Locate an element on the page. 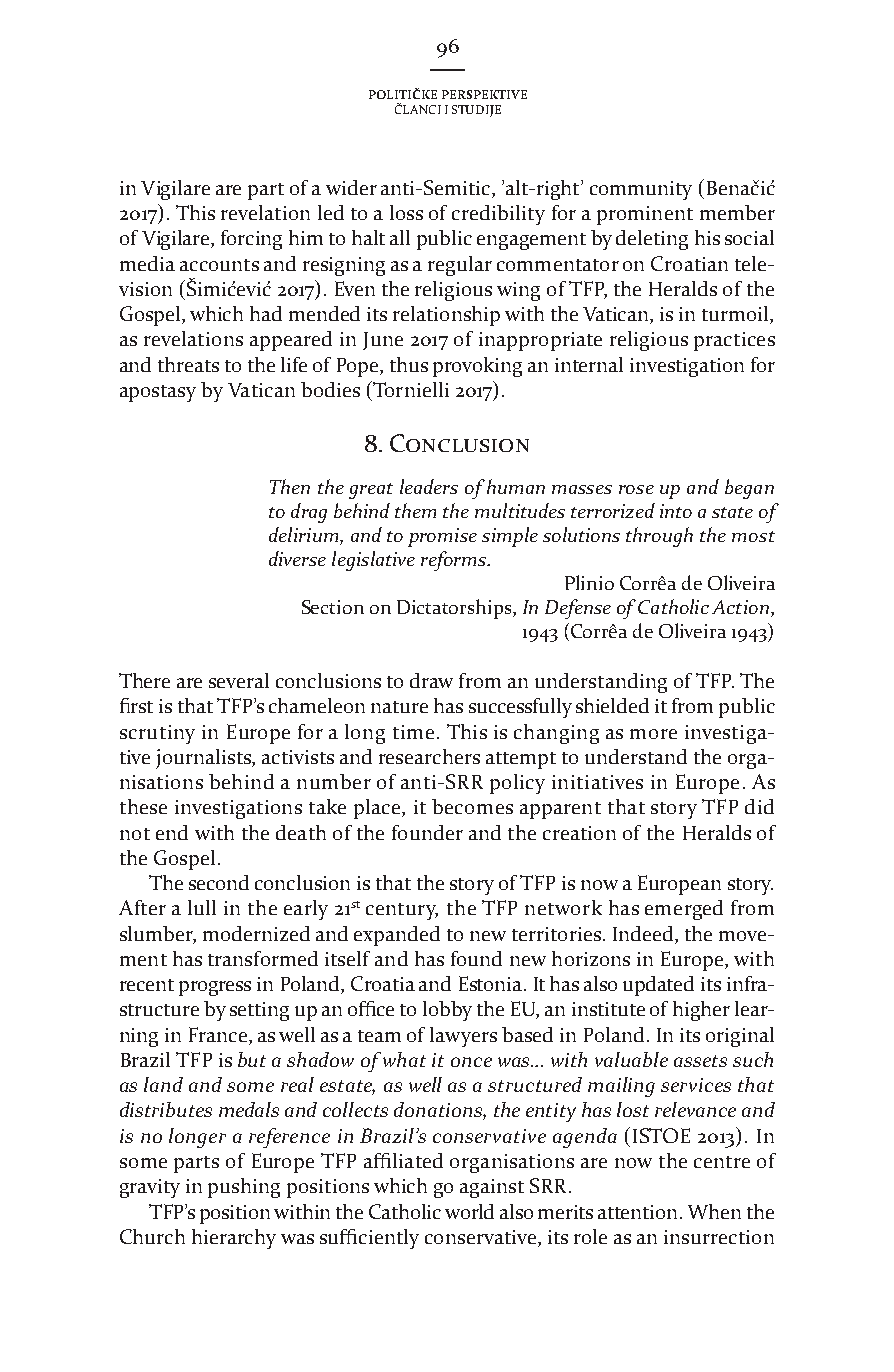  time is located at coordinates (413, 732).
